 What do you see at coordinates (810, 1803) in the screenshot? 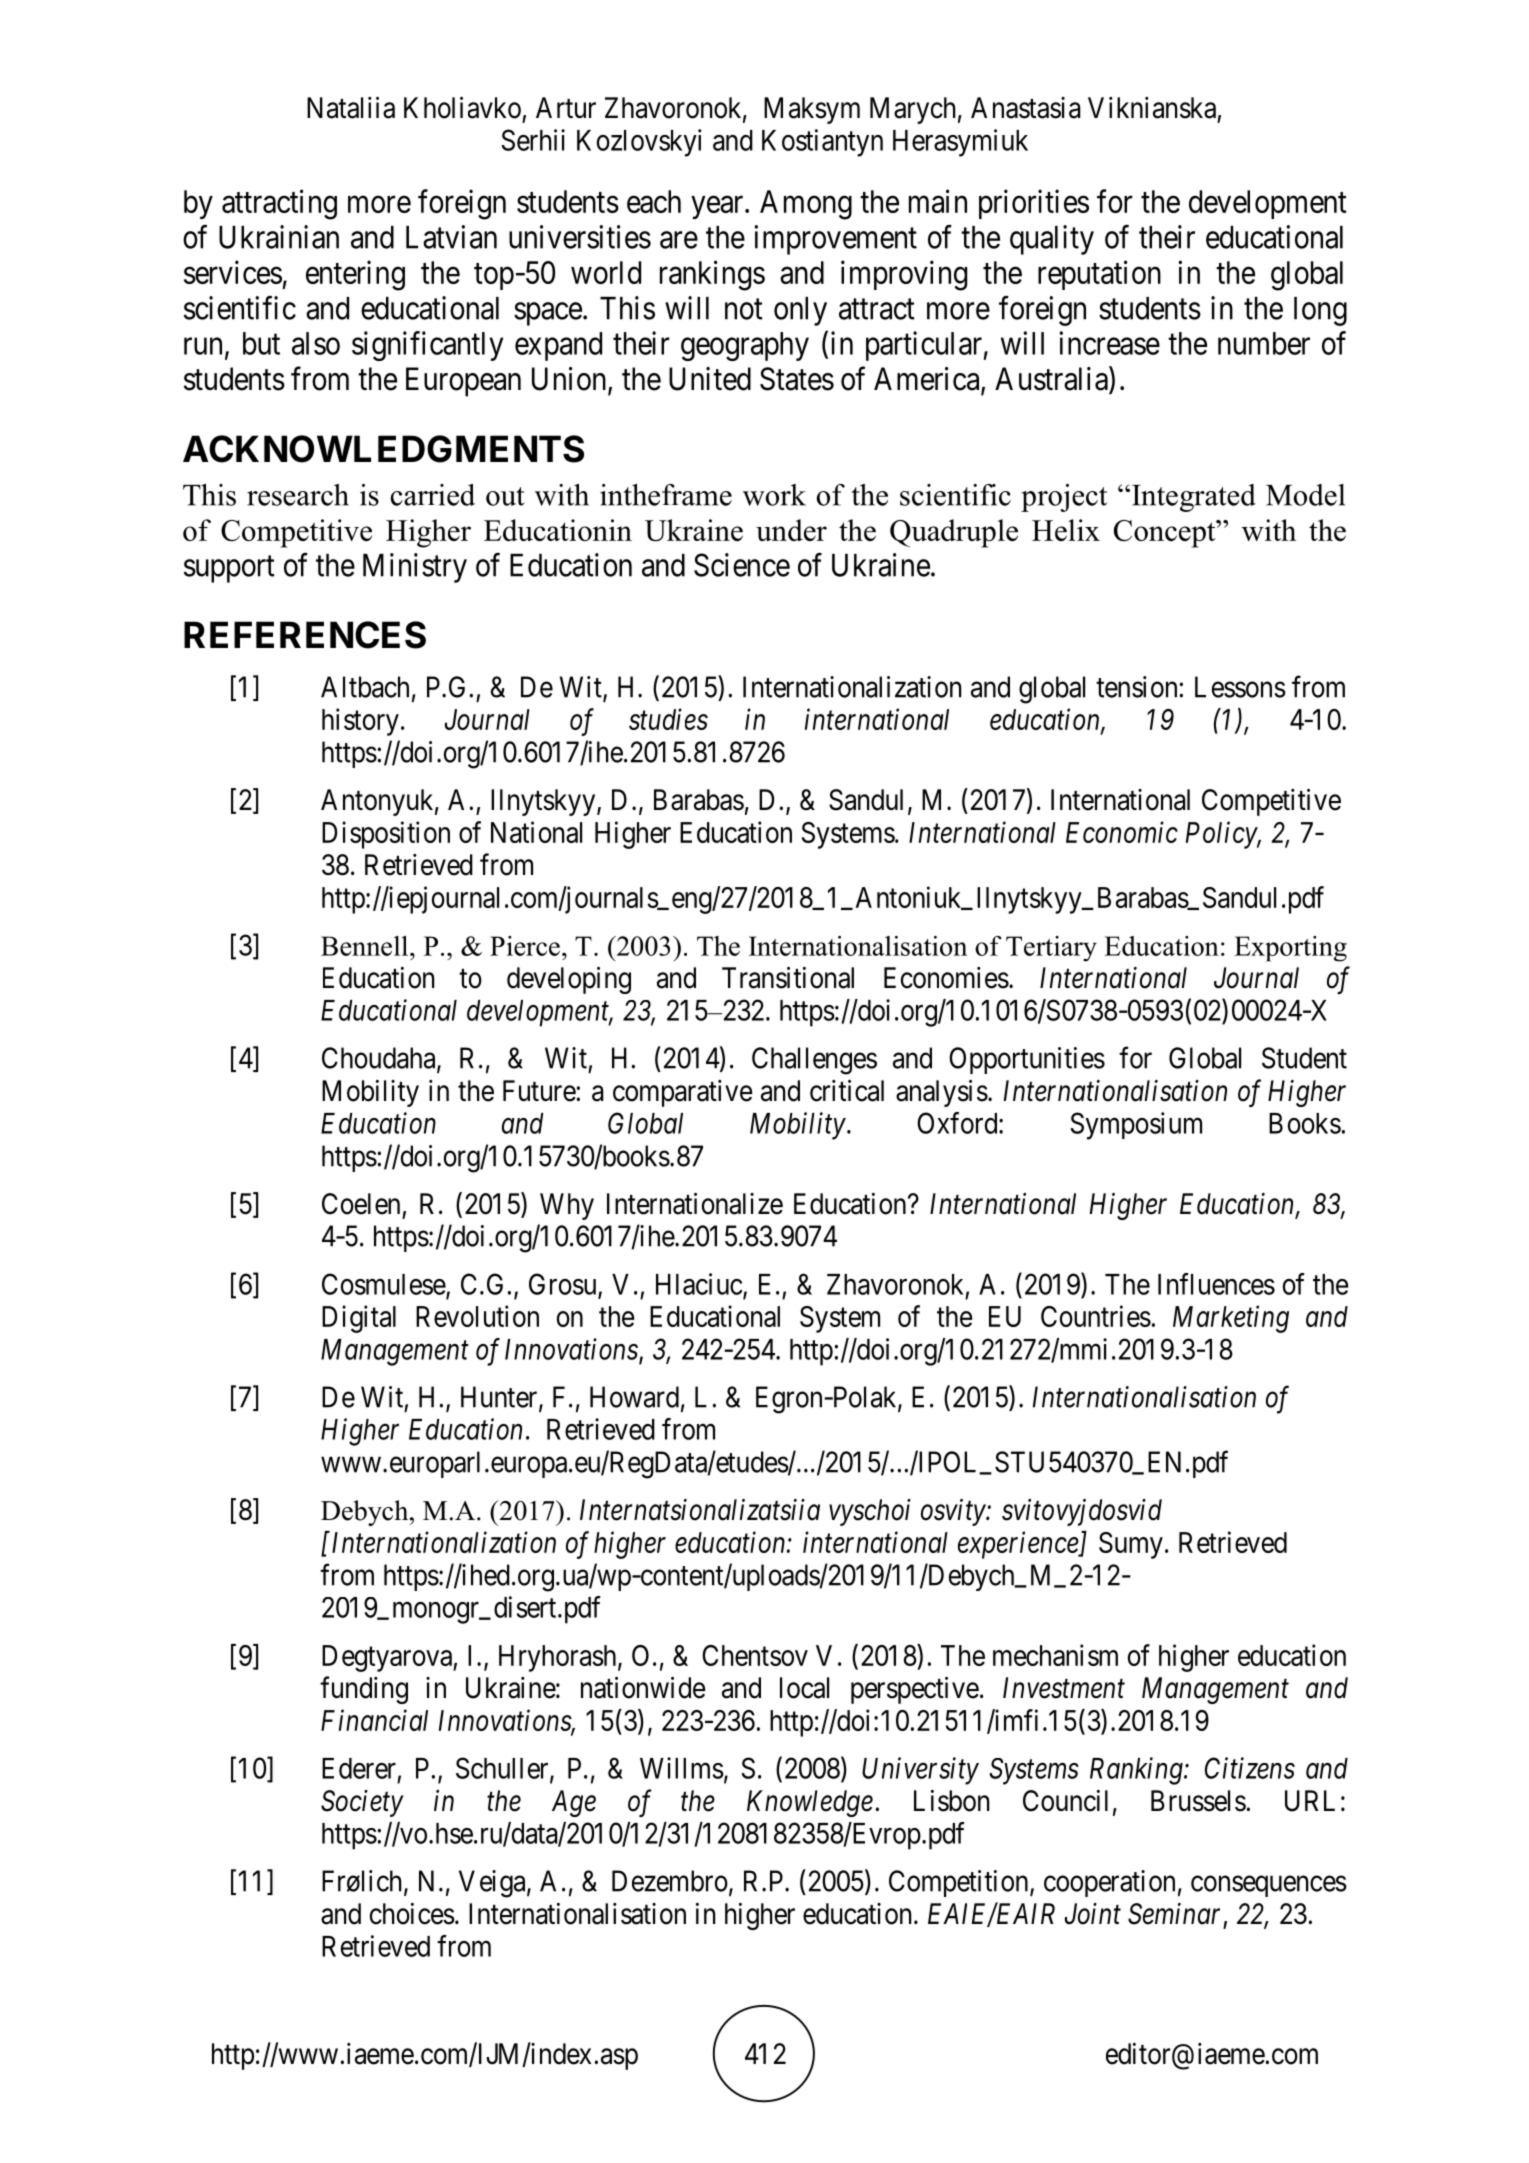
I see `Knowledge` at bounding box center [810, 1803].
